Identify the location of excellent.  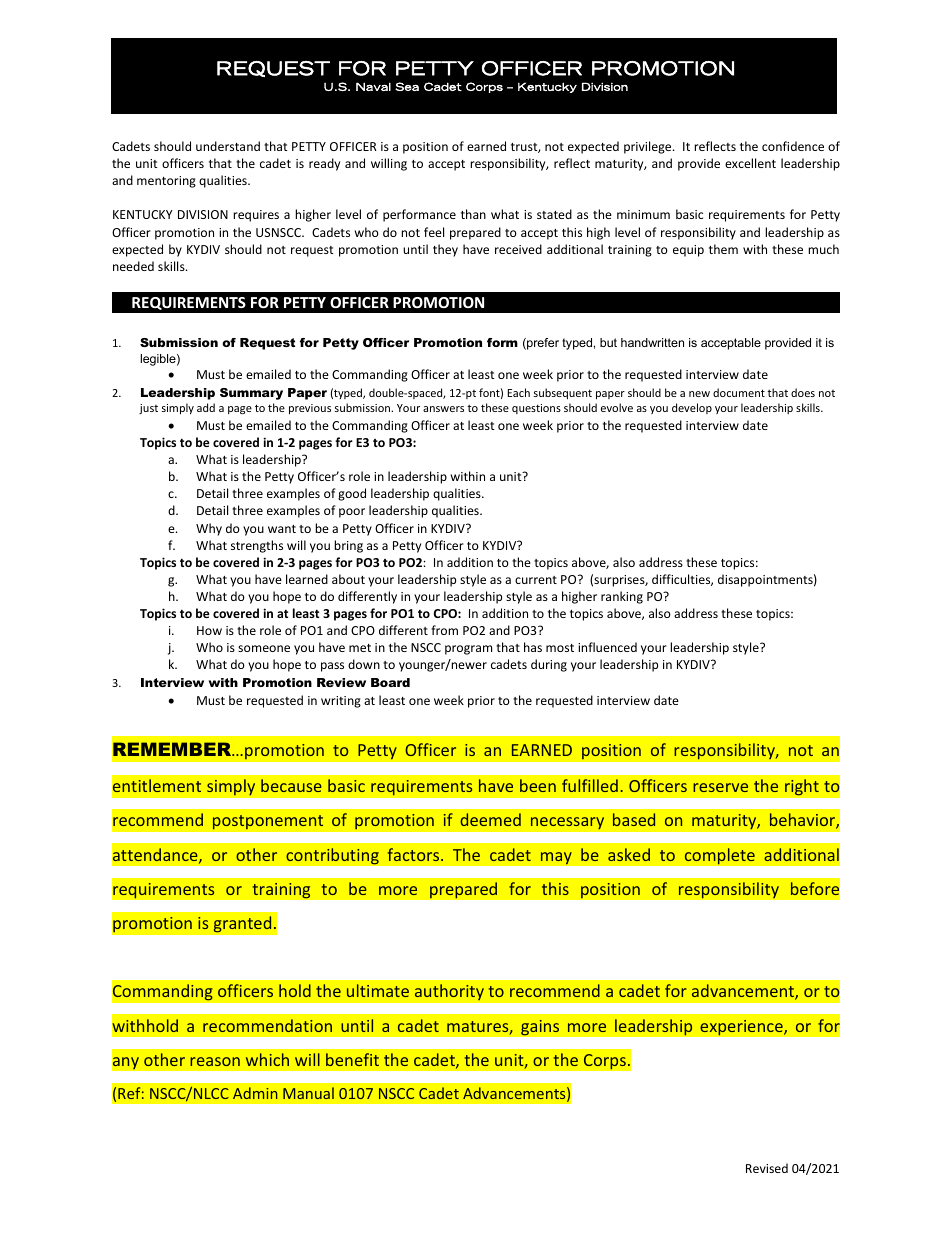
(750, 163).
